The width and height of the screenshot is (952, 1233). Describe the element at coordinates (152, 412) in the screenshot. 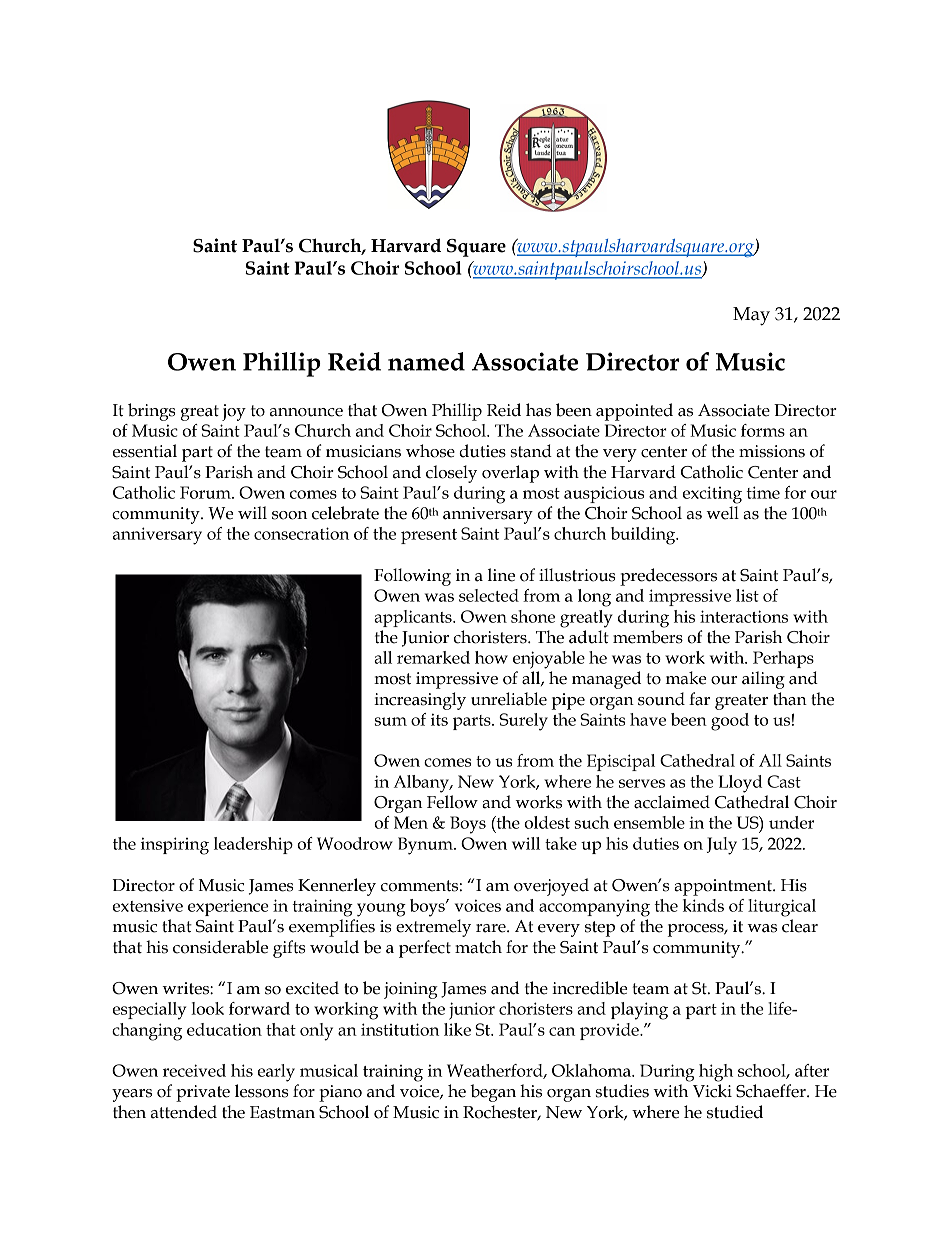

I see `brings` at that location.
